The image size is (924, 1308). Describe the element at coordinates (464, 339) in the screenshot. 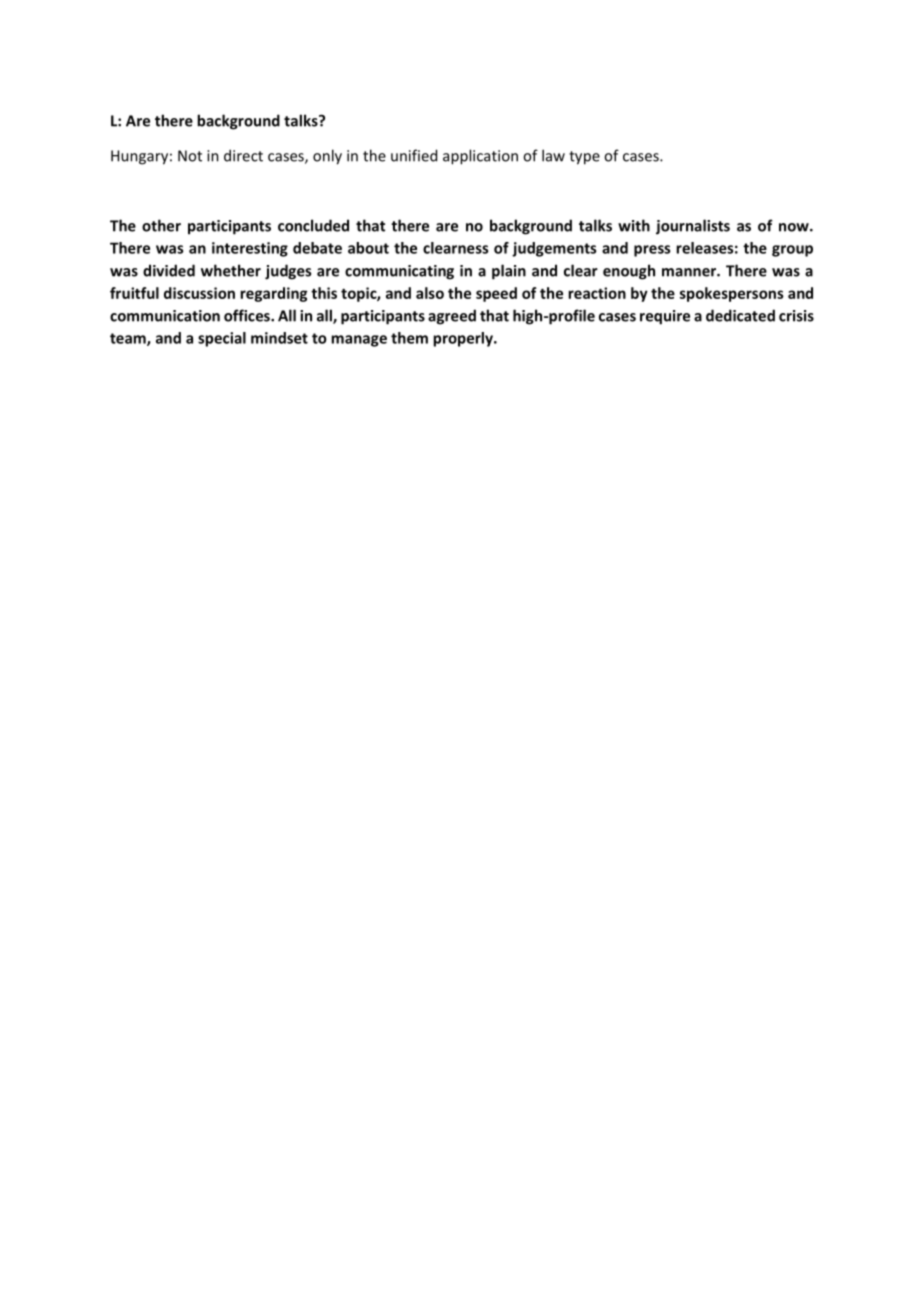

I see `properly` at that location.
